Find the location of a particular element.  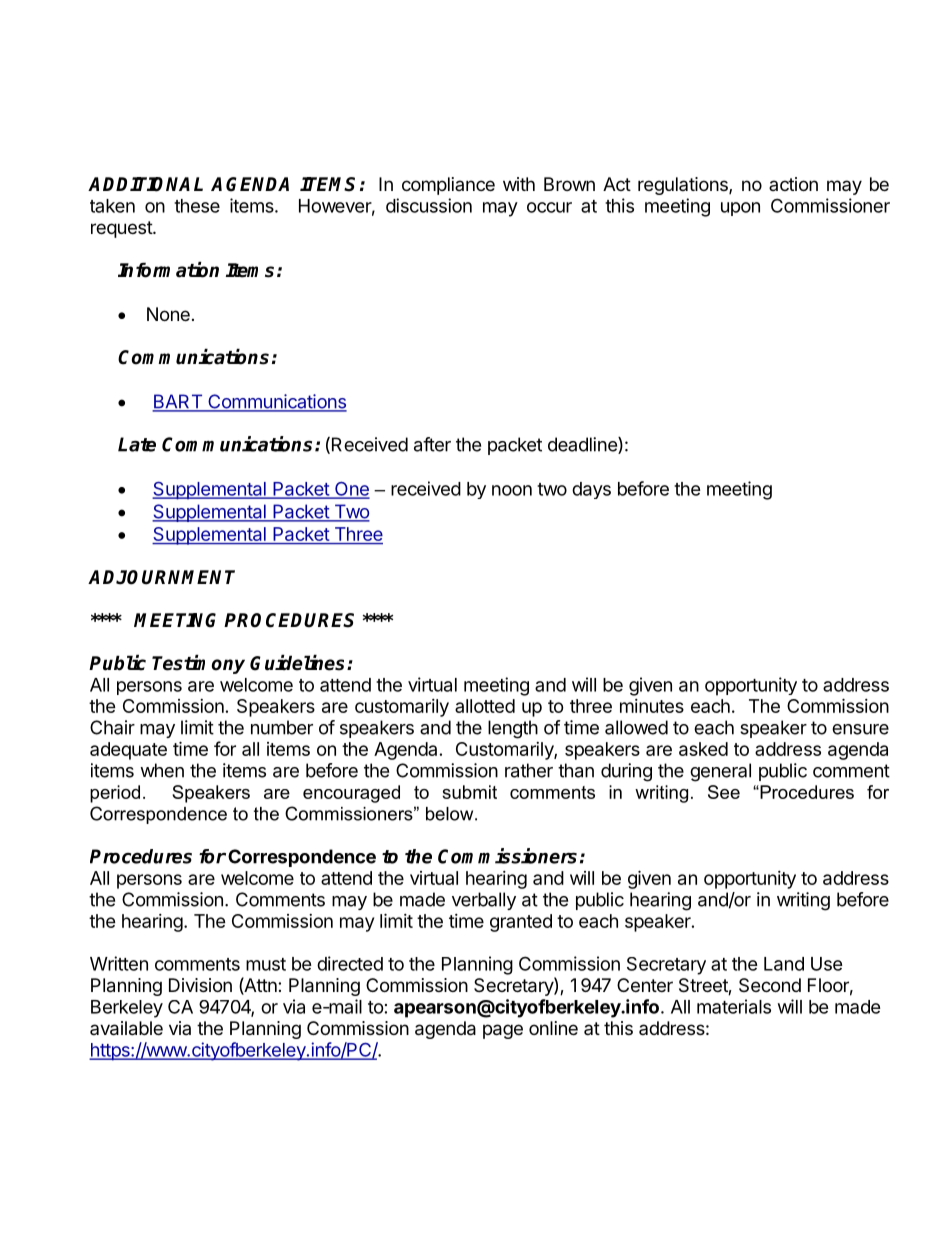

upon is located at coordinates (740, 209).
